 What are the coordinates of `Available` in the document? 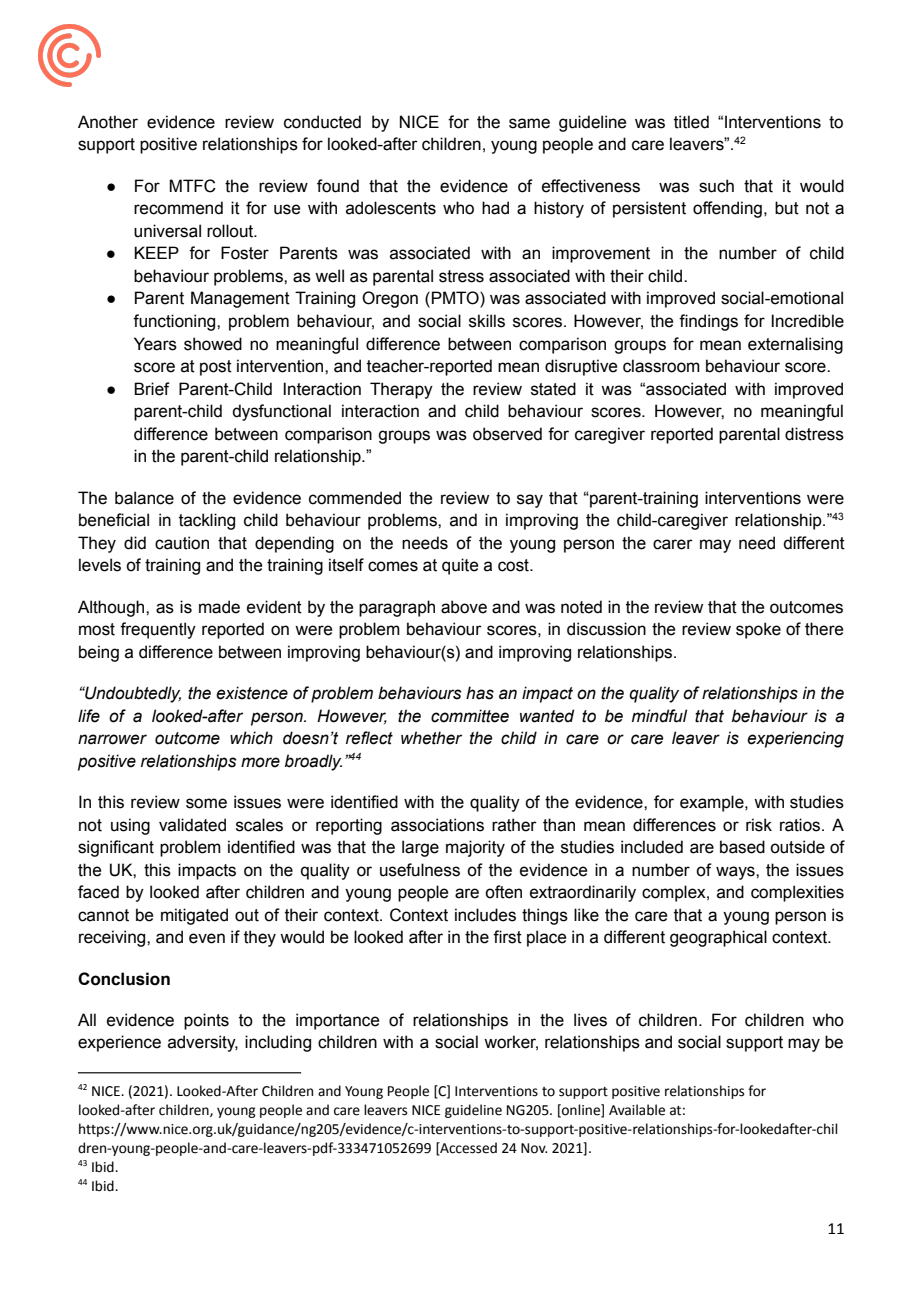 It's located at (637, 1110).
